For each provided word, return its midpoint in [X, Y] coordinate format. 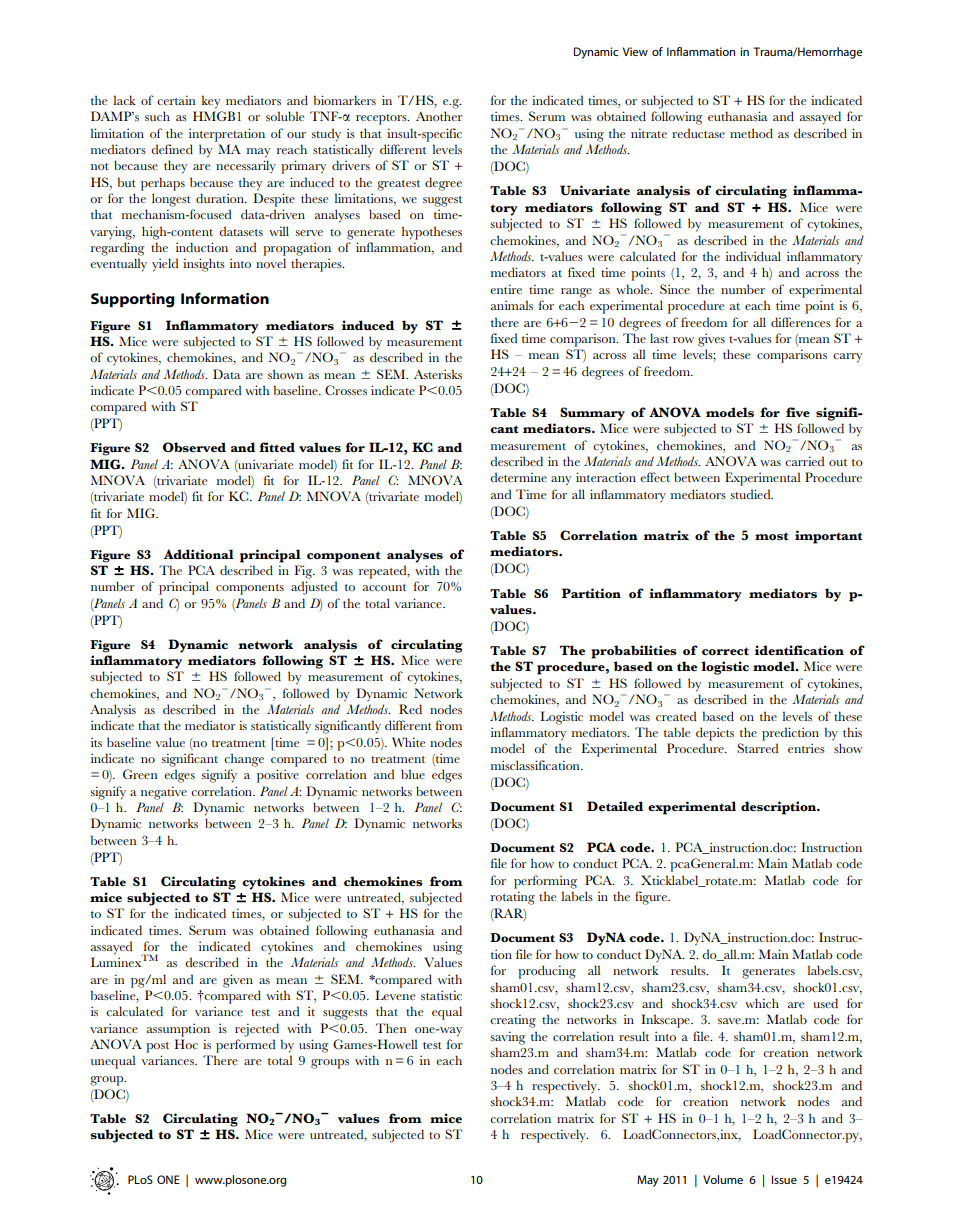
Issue [784, 1179]
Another [439, 116]
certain [176, 100]
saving [508, 1038]
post [157, 1047]
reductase [698, 133]
